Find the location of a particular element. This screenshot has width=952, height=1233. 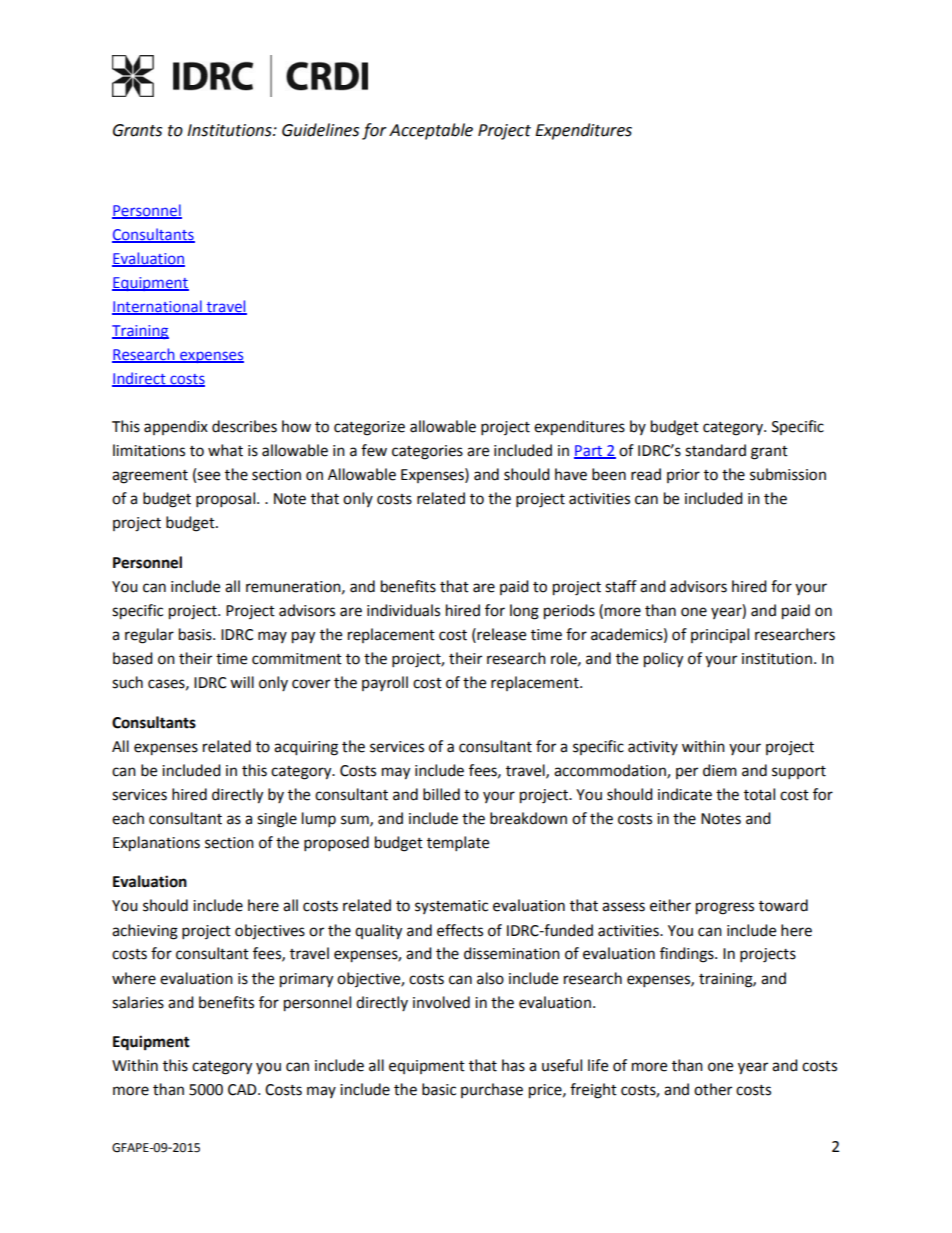

basic is located at coordinates (439, 1089).
